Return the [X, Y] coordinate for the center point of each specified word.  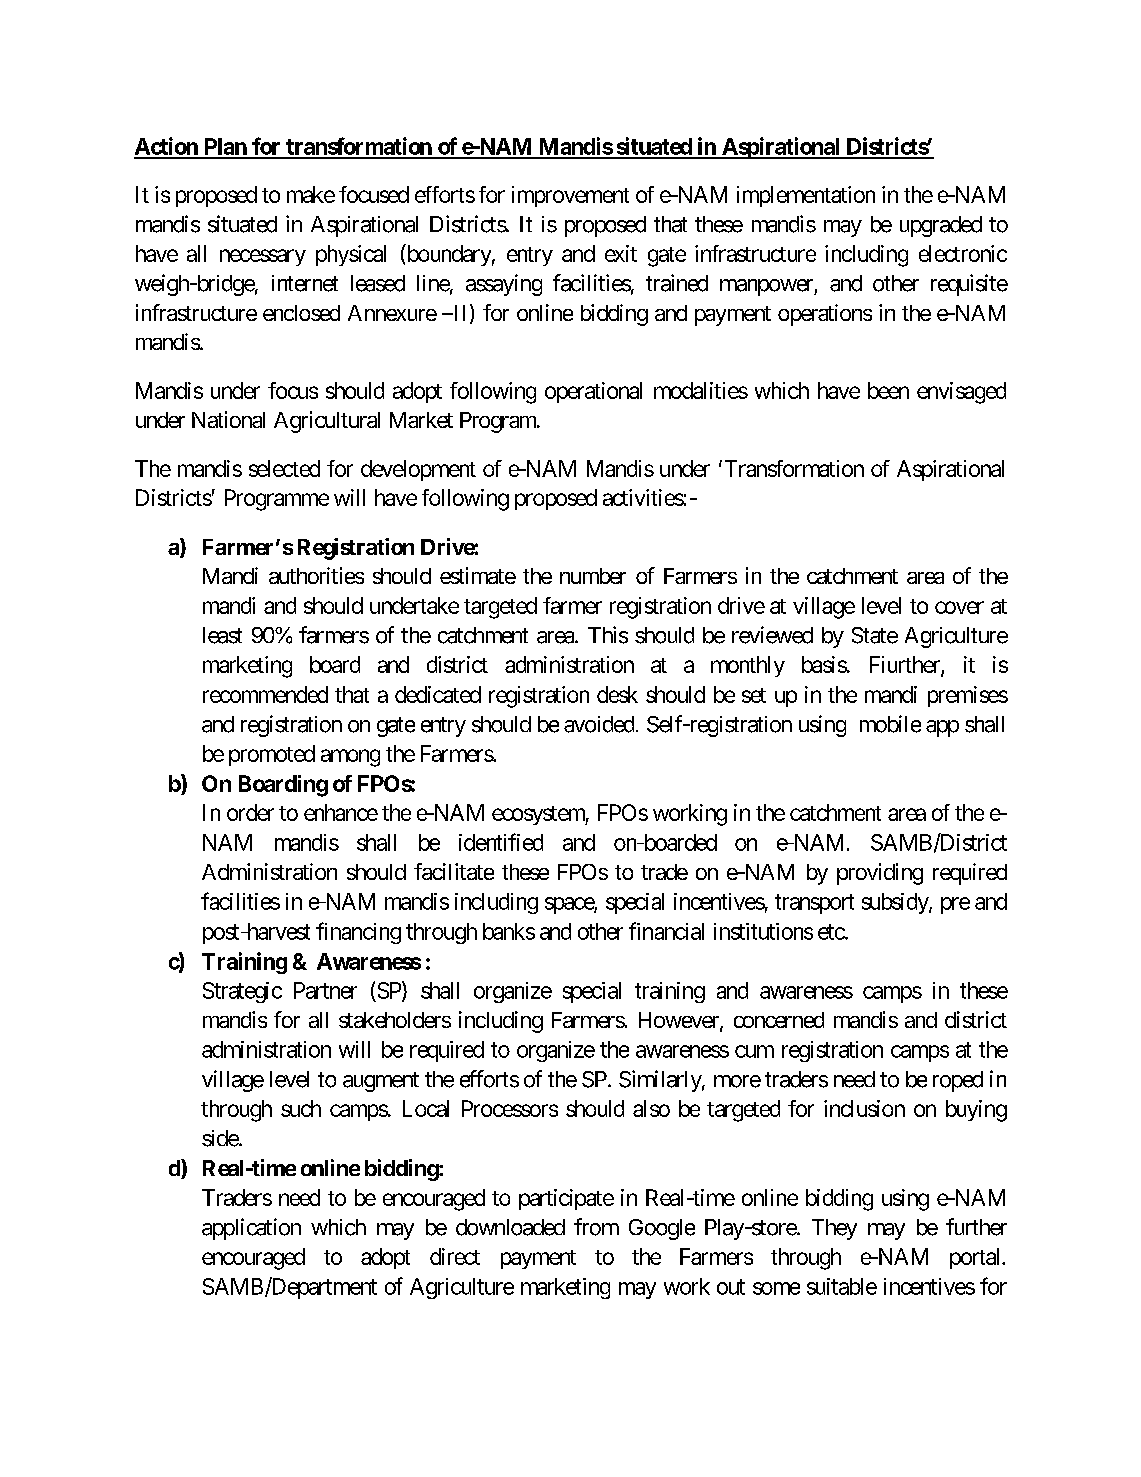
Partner [325, 990]
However [680, 1021]
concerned [779, 1020]
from [596, 1227]
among [350, 758]
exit [621, 253]
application [251, 1229]
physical [351, 255]
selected [284, 468]
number [593, 576]
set [754, 695]
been [888, 390]
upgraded [941, 226]
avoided [599, 724]
